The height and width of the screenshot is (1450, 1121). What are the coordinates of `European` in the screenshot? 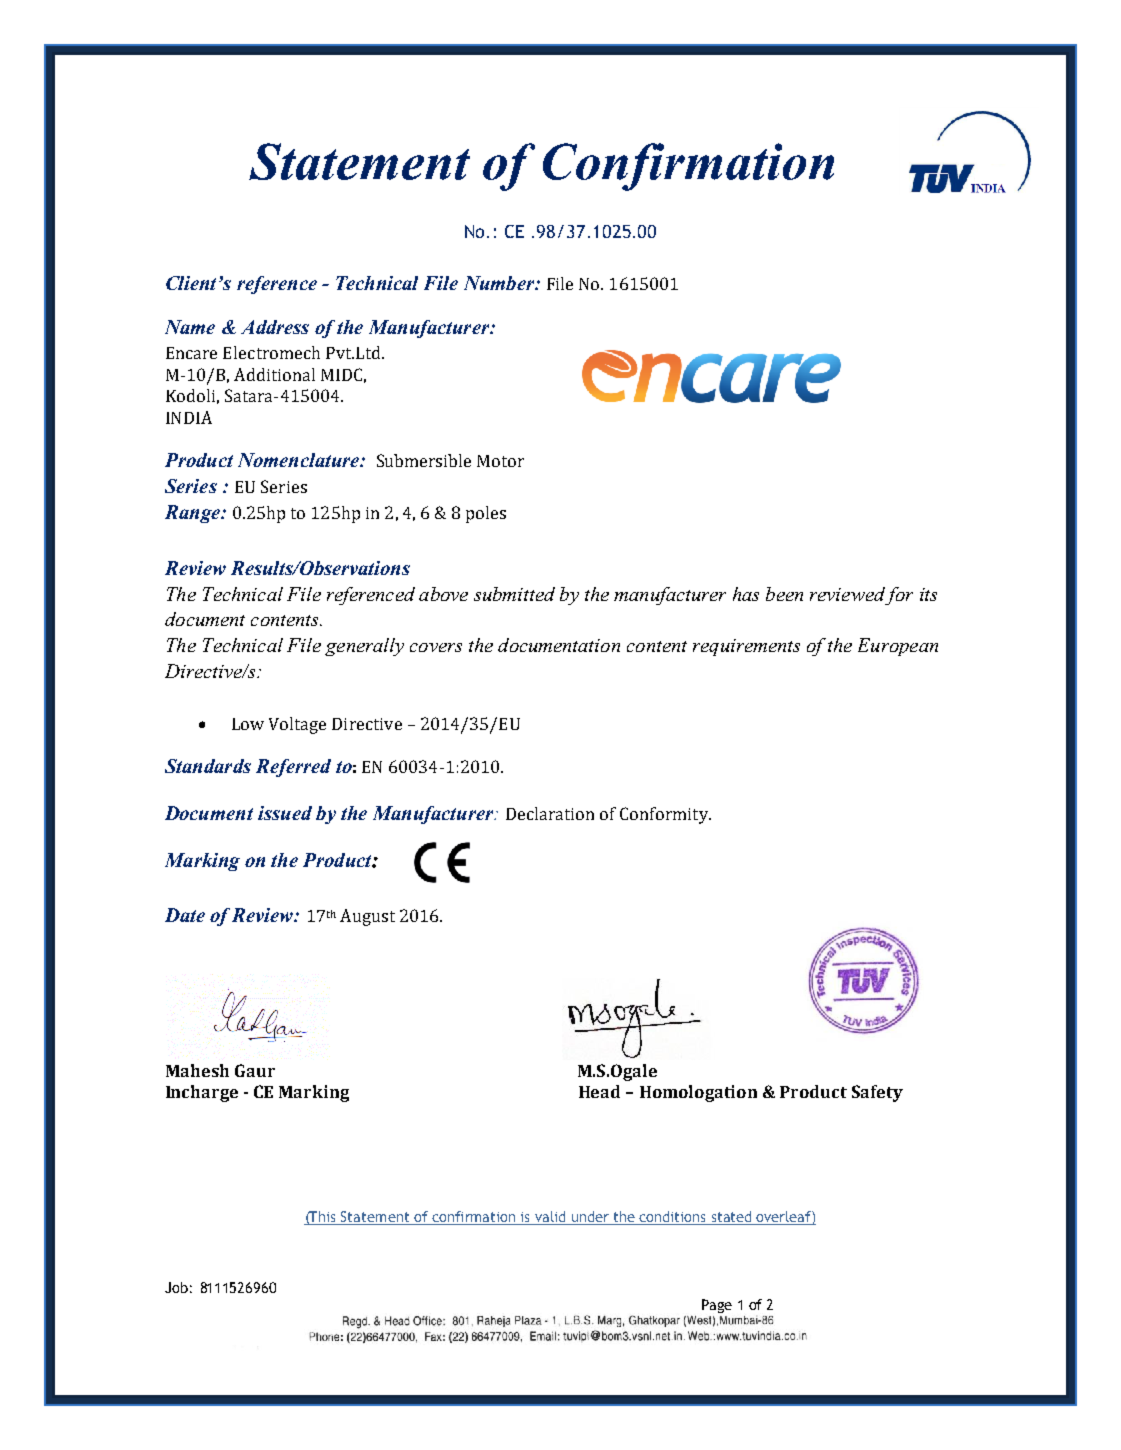 It's located at (898, 647).
